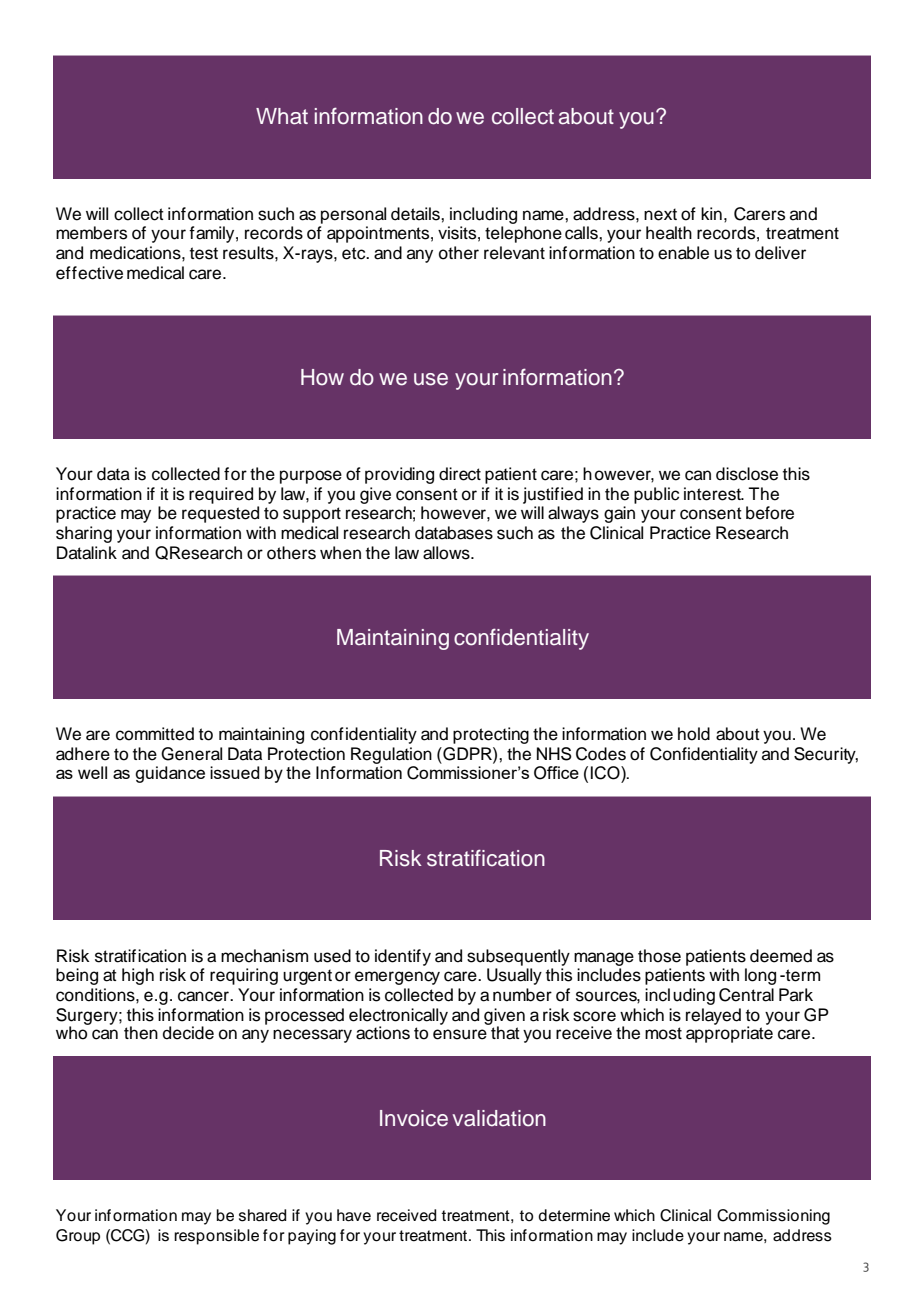  What do you see at coordinates (491, 735) in the screenshot?
I see `protecting` at bounding box center [491, 735].
